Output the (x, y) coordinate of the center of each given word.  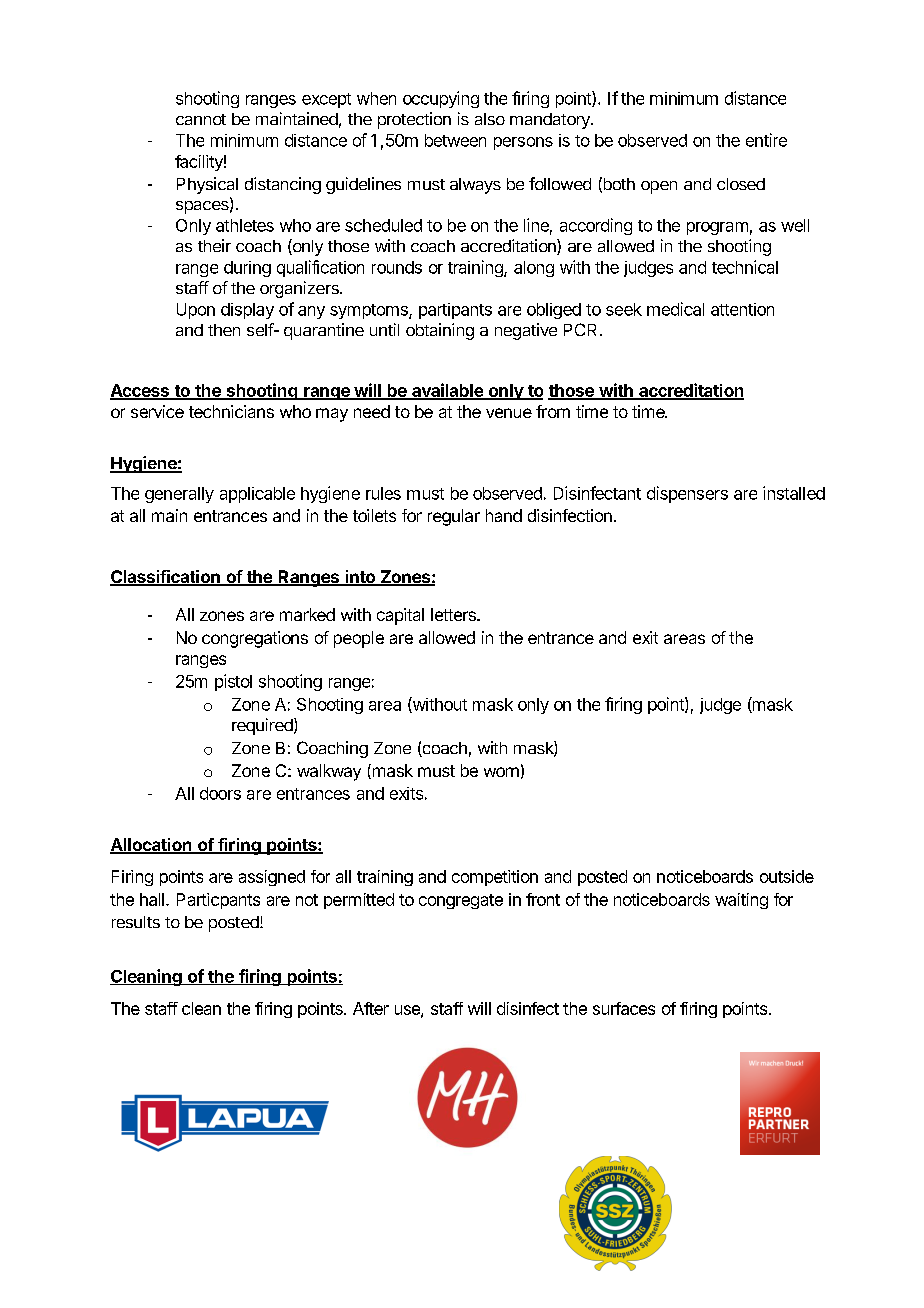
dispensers (687, 494)
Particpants (218, 901)
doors (220, 793)
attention (742, 309)
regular (454, 517)
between (455, 140)
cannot (201, 119)
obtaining (440, 331)
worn (501, 772)
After (371, 1008)
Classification (166, 578)
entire (766, 140)
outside (787, 876)
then (224, 330)
